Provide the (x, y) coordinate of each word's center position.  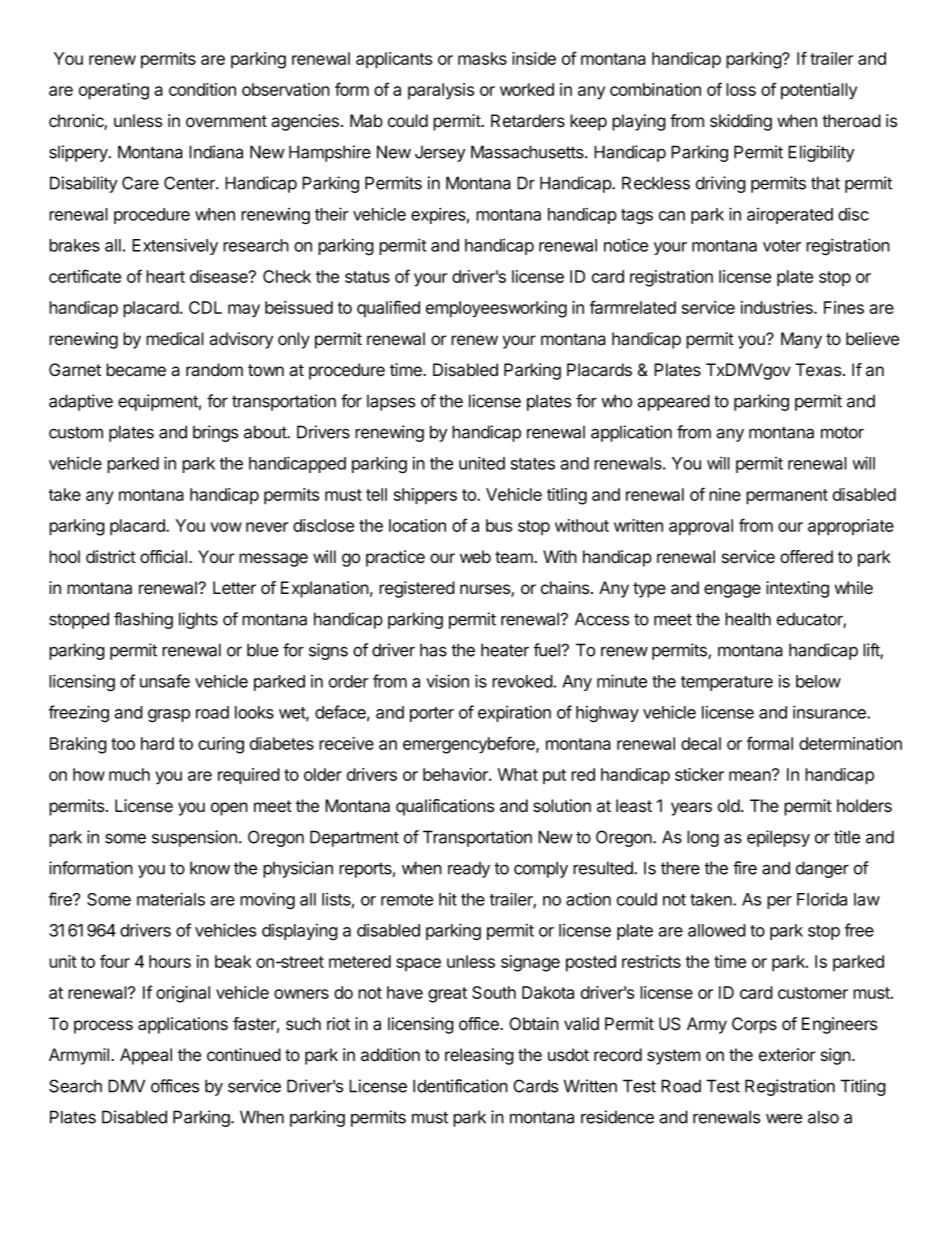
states (533, 464)
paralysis (441, 91)
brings (216, 433)
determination (850, 743)
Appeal (146, 1056)
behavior (456, 774)
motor (842, 432)
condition (202, 89)
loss (741, 89)
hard (157, 743)
